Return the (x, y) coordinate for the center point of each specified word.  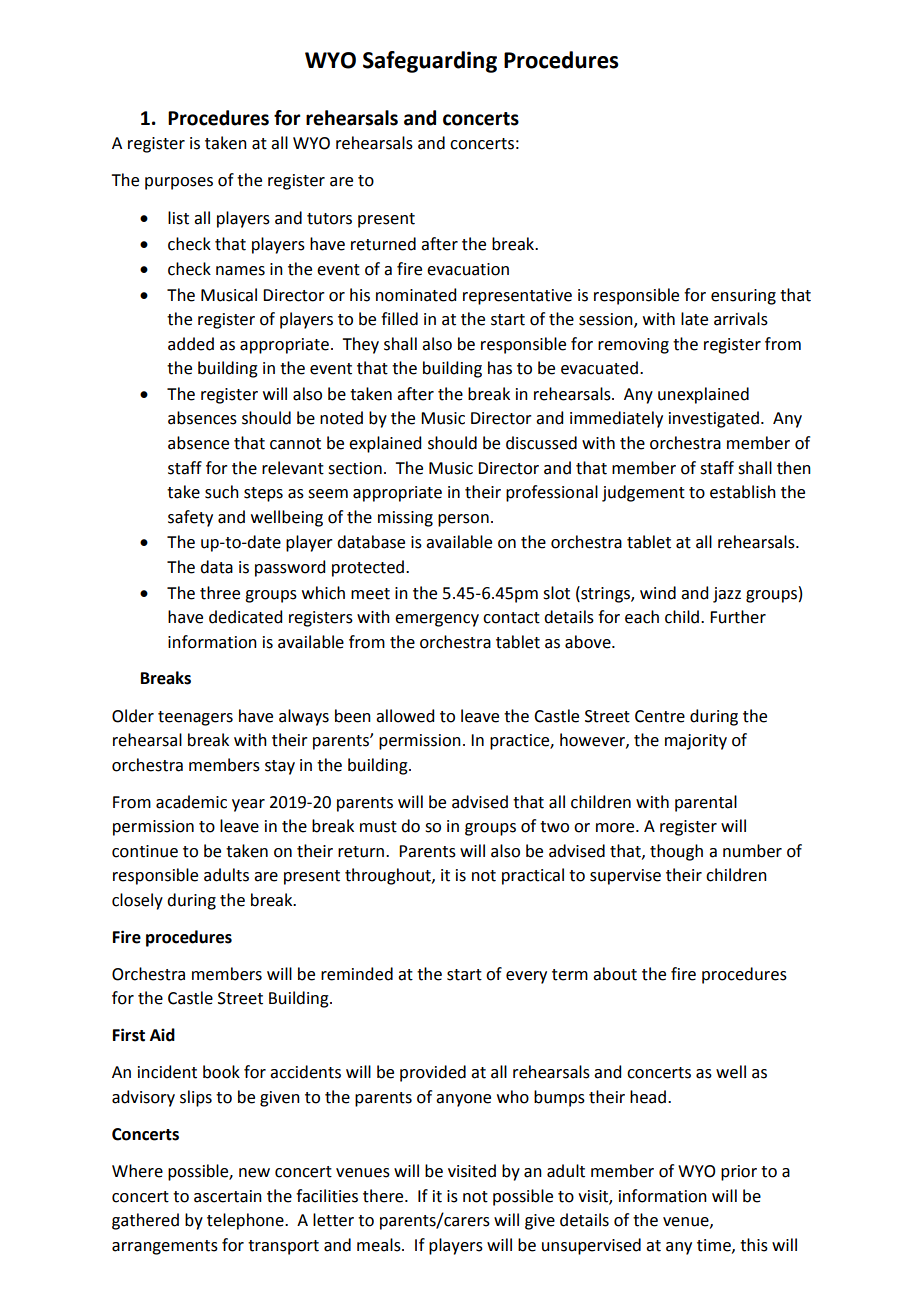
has (500, 368)
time (715, 1246)
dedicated (245, 617)
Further (738, 617)
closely (137, 901)
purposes (179, 183)
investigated (714, 419)
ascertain (228, 1196)
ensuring (743, 297)
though (676, 852)
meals (380, 1245)
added (191, 344)
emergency (437, 620)
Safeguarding (430, 62)
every (526, 977)
